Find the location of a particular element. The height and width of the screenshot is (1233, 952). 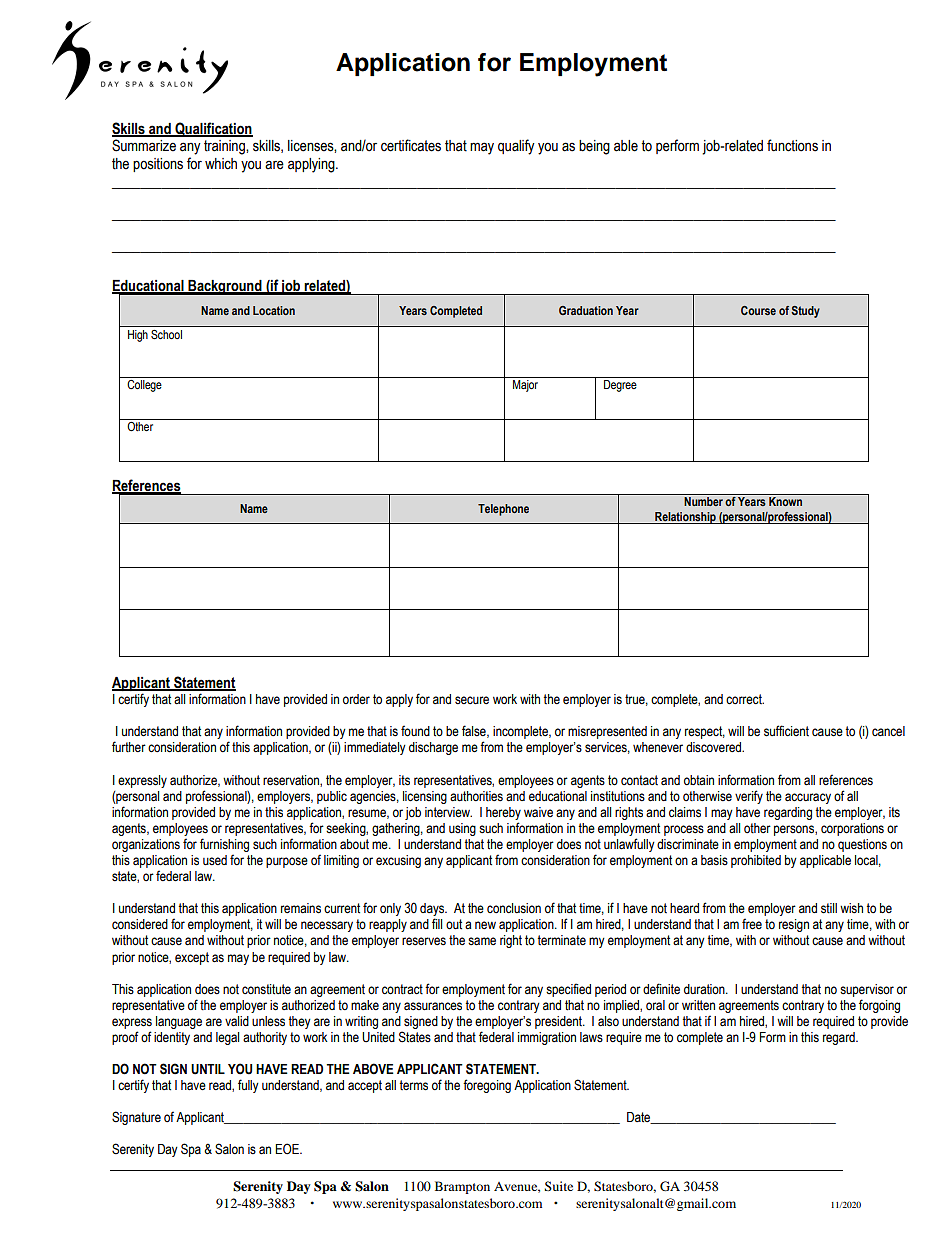

which is located at coordinates (221, 164).
